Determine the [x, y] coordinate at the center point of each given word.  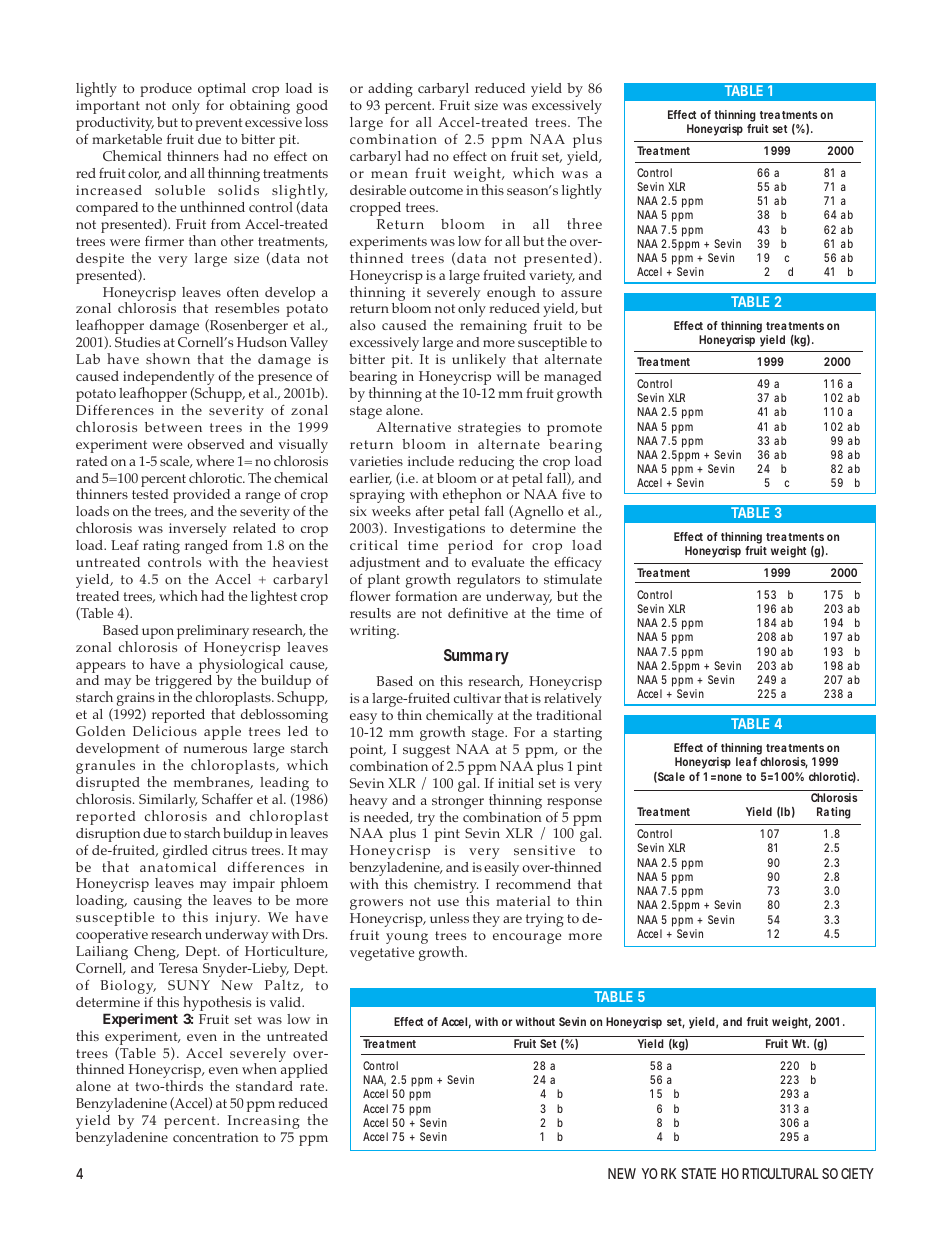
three [584, 223]
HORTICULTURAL [770, 1173]
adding [390, 90]
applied [304, 1071]
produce [166, 90]
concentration [216, 1137]
